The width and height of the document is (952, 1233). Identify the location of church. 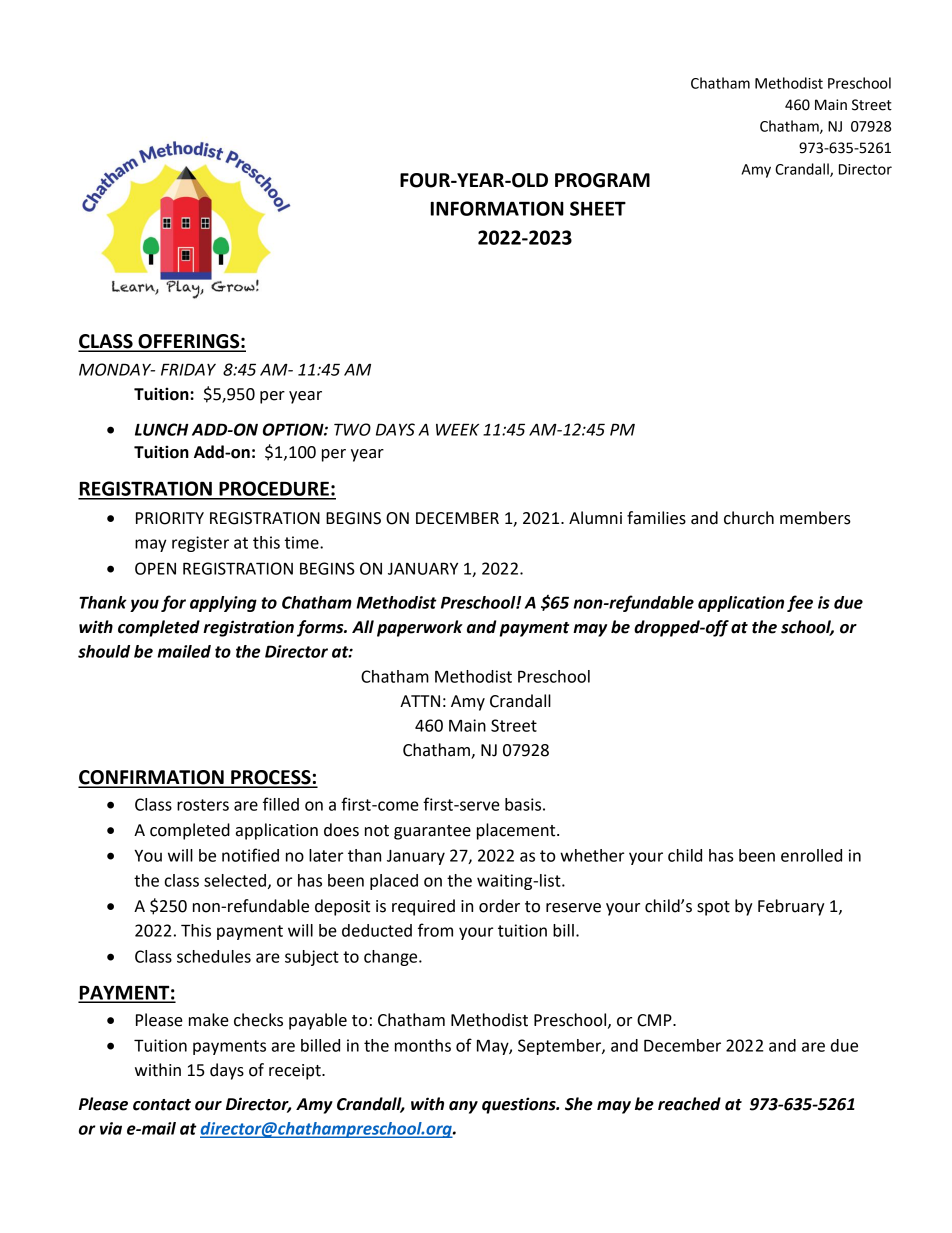
(749, 518).
